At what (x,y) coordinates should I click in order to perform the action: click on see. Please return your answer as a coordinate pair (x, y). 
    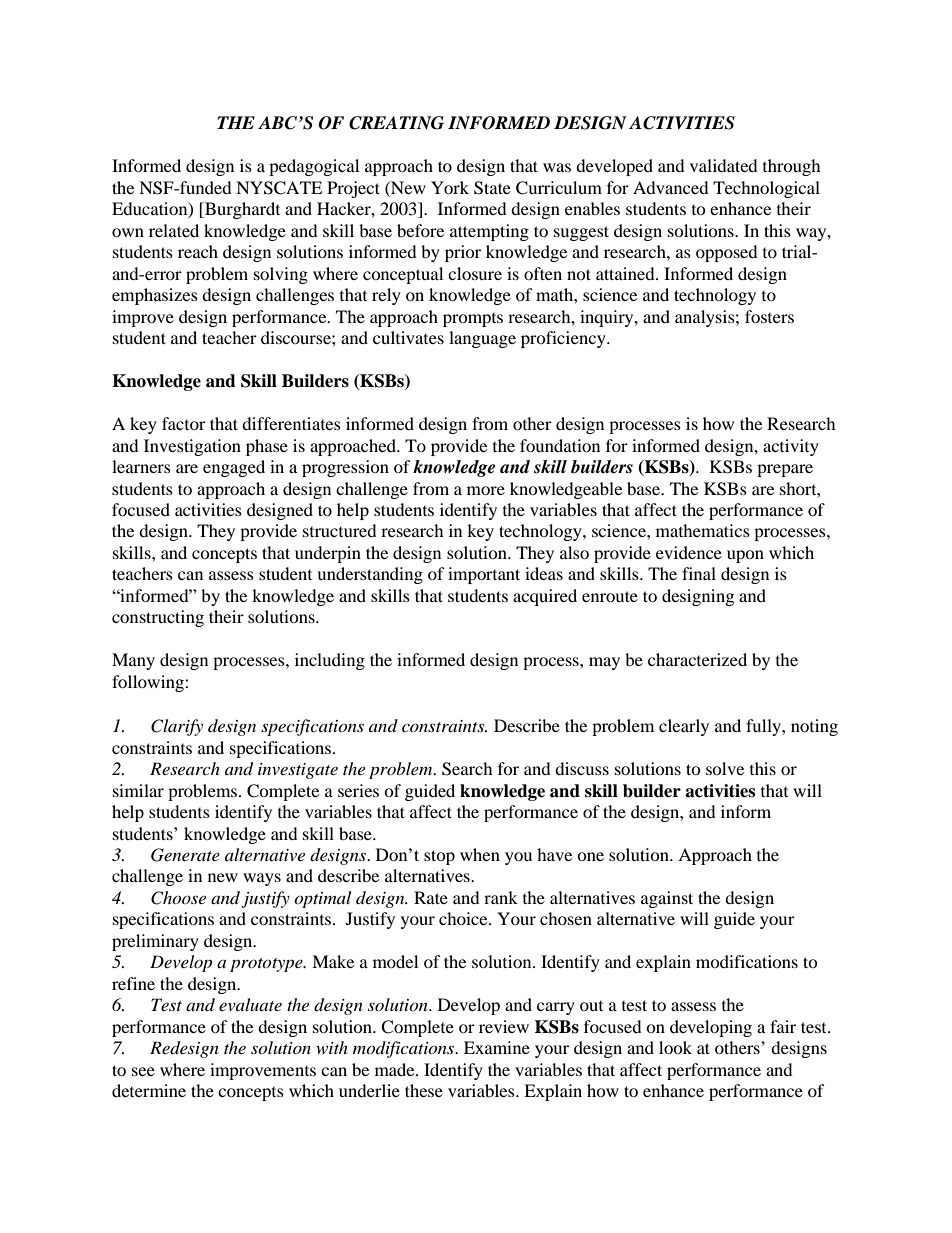
    Looking at the image, I should click on (143, 1071).
